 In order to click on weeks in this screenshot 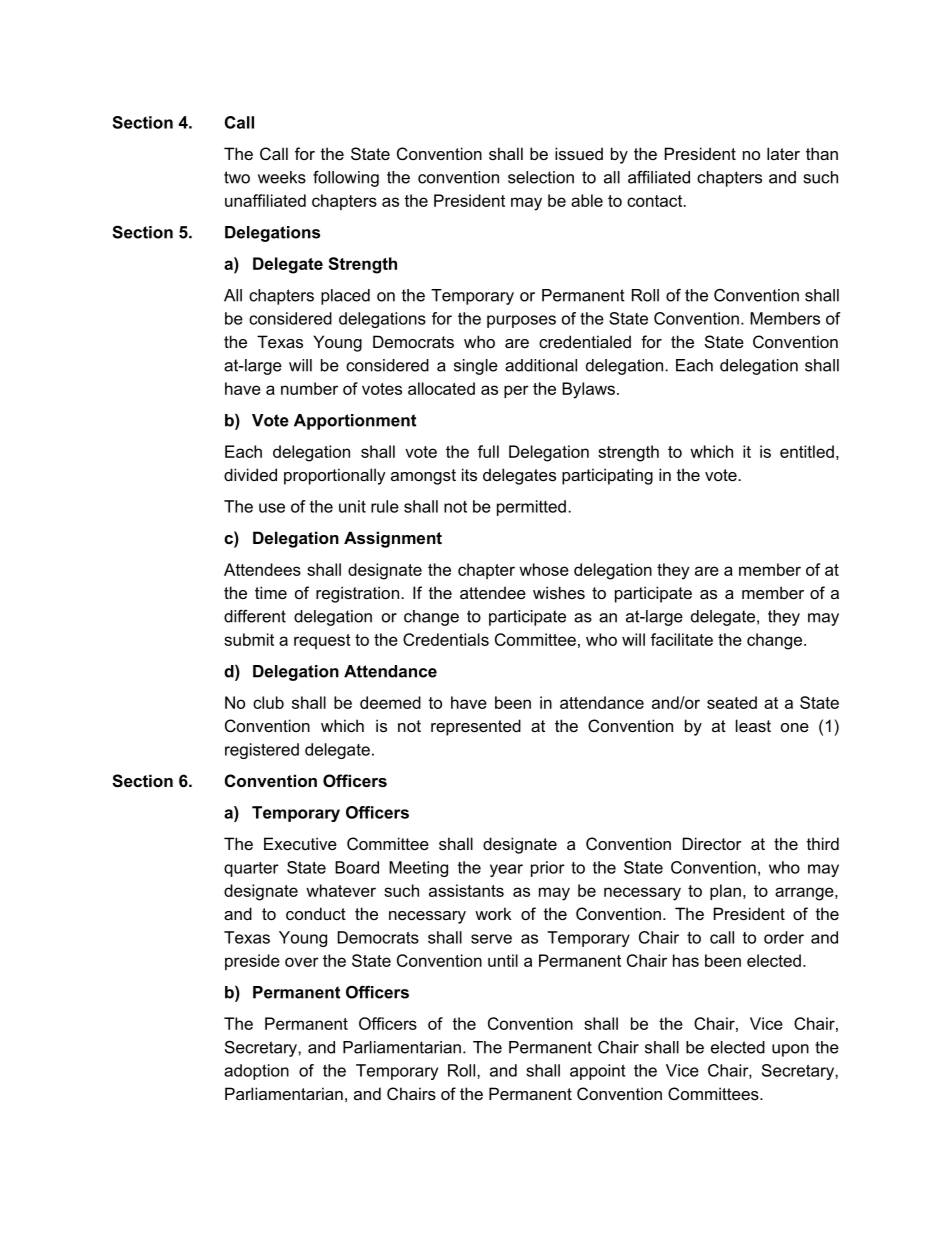, I will do `click(282, 177)`.
